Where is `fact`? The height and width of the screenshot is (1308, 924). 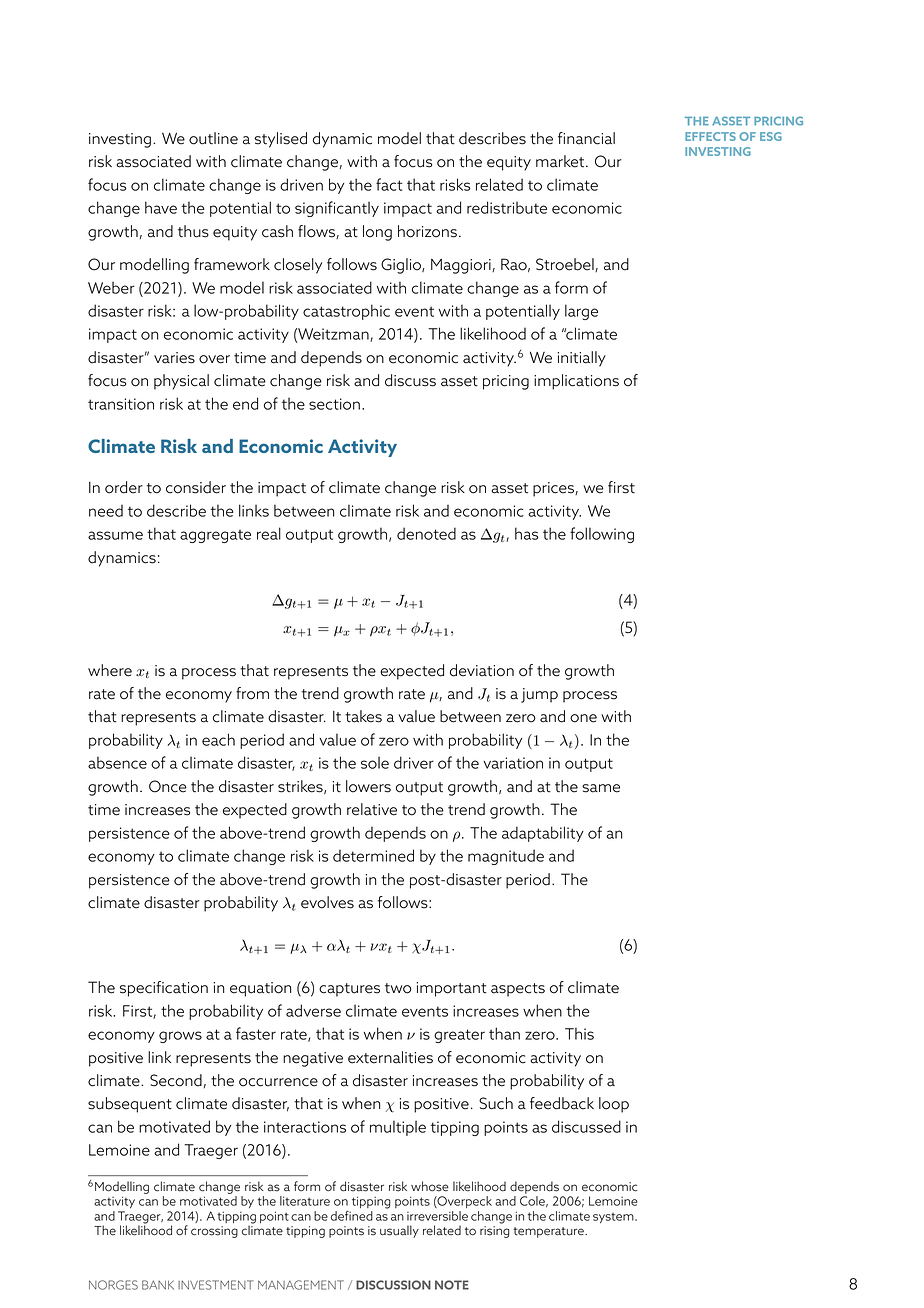 fact is located at coordinates (389, 184).
